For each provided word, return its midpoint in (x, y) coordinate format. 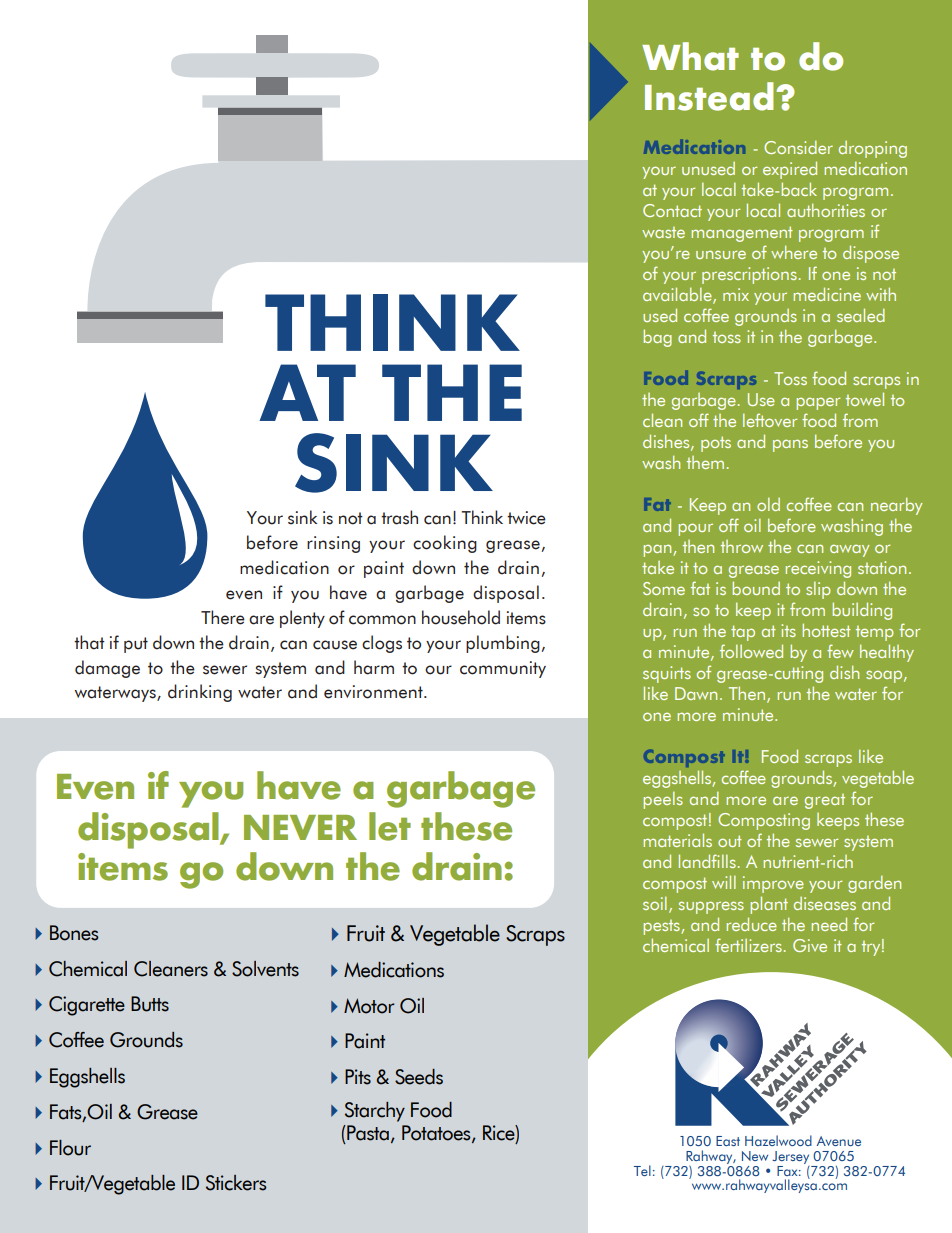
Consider (798, 147)
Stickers (236, 1183)
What (690, 56)
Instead (709, 96)
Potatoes (437, 1134)
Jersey (792, 1159)
